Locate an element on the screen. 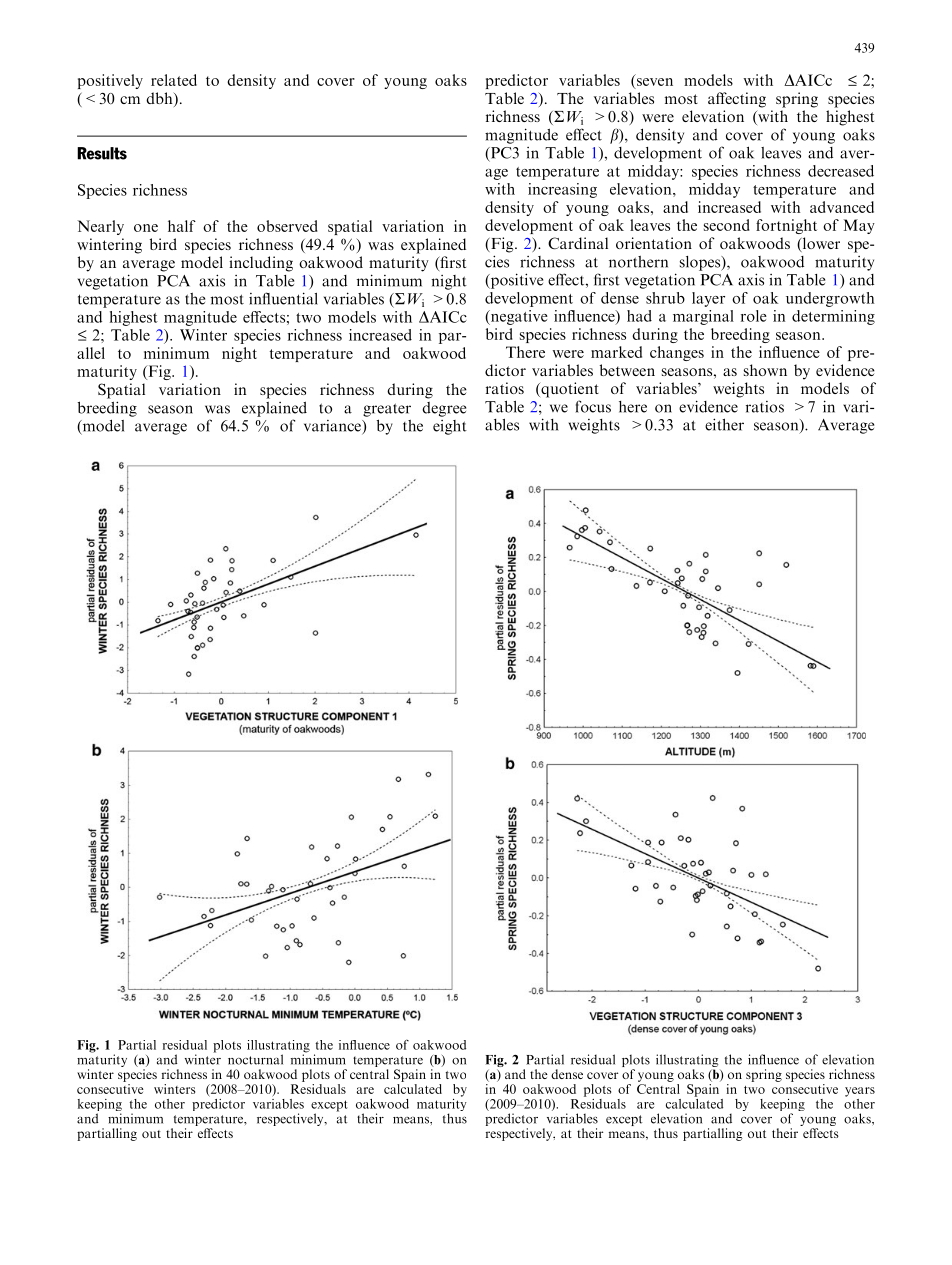 This screenshot has height=1265, width=952. either is located at coordinates (724, 424).
